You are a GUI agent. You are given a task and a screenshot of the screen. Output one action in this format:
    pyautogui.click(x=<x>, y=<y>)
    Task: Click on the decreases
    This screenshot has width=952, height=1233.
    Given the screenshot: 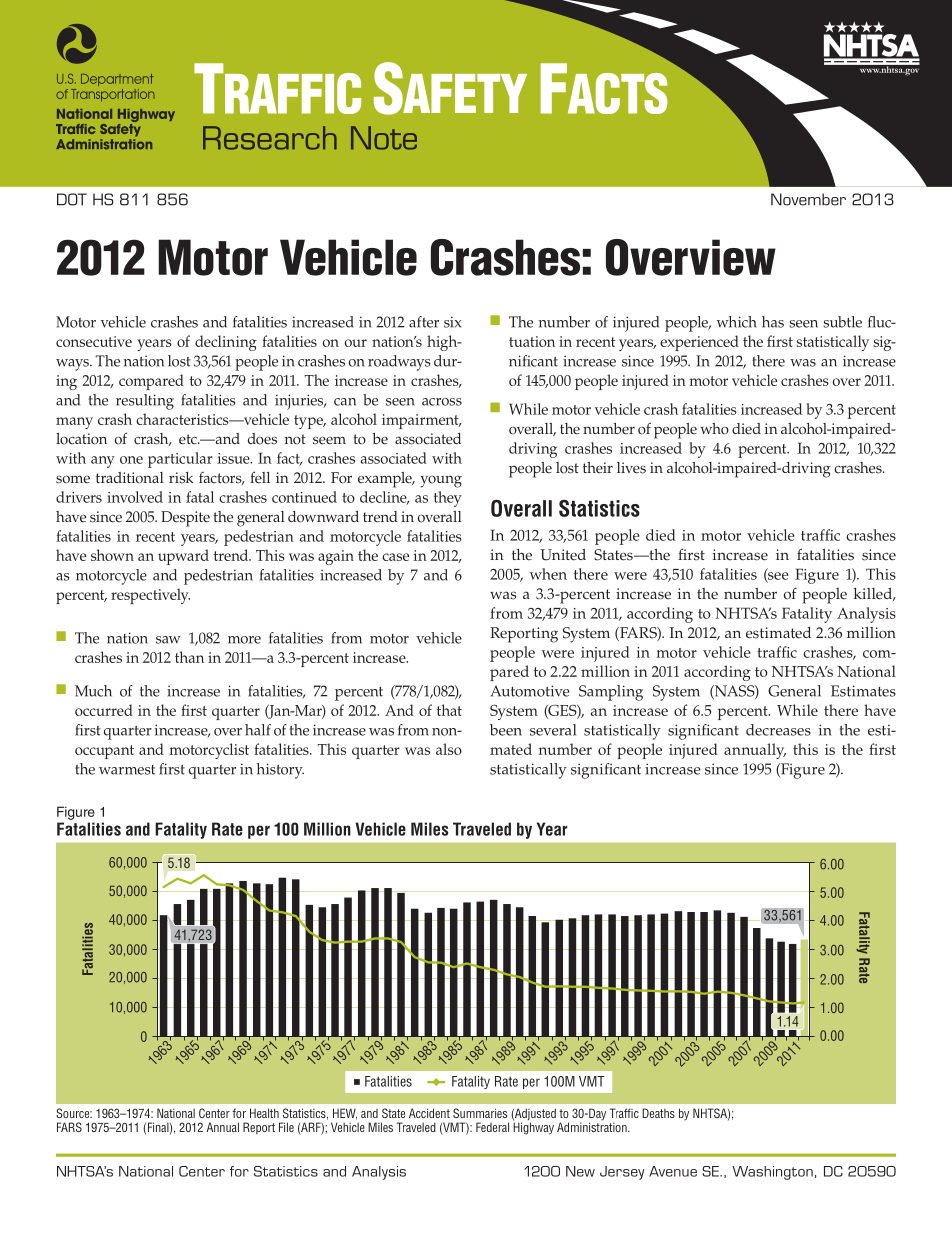 What is the action you would take?
    pyautogui.click(x=778, y=730)
